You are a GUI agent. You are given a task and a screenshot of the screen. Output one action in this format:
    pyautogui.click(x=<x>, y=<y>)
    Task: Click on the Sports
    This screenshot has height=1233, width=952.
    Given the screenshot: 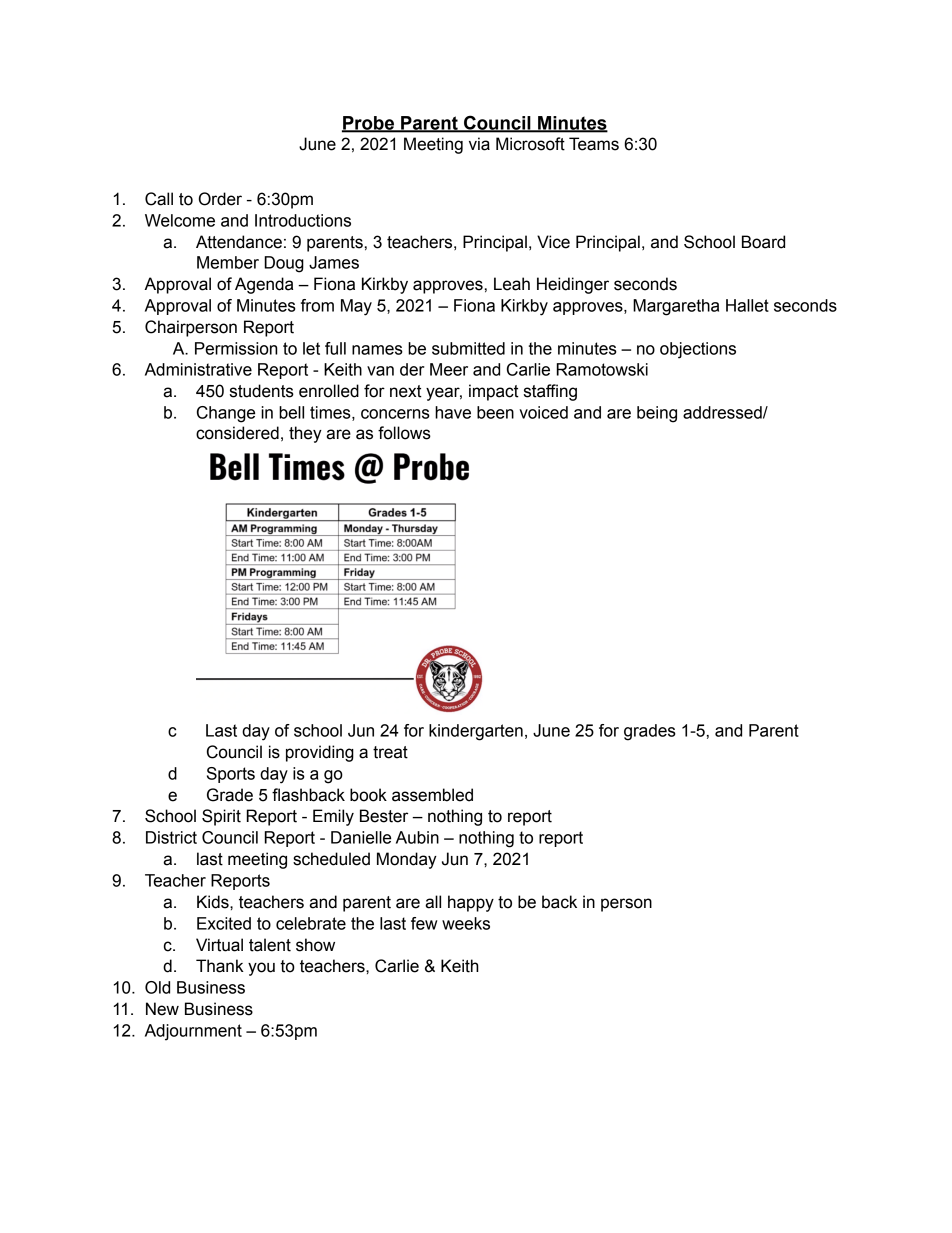 What is the action you would take?
    pyautogui.click(x=231, y=775)
